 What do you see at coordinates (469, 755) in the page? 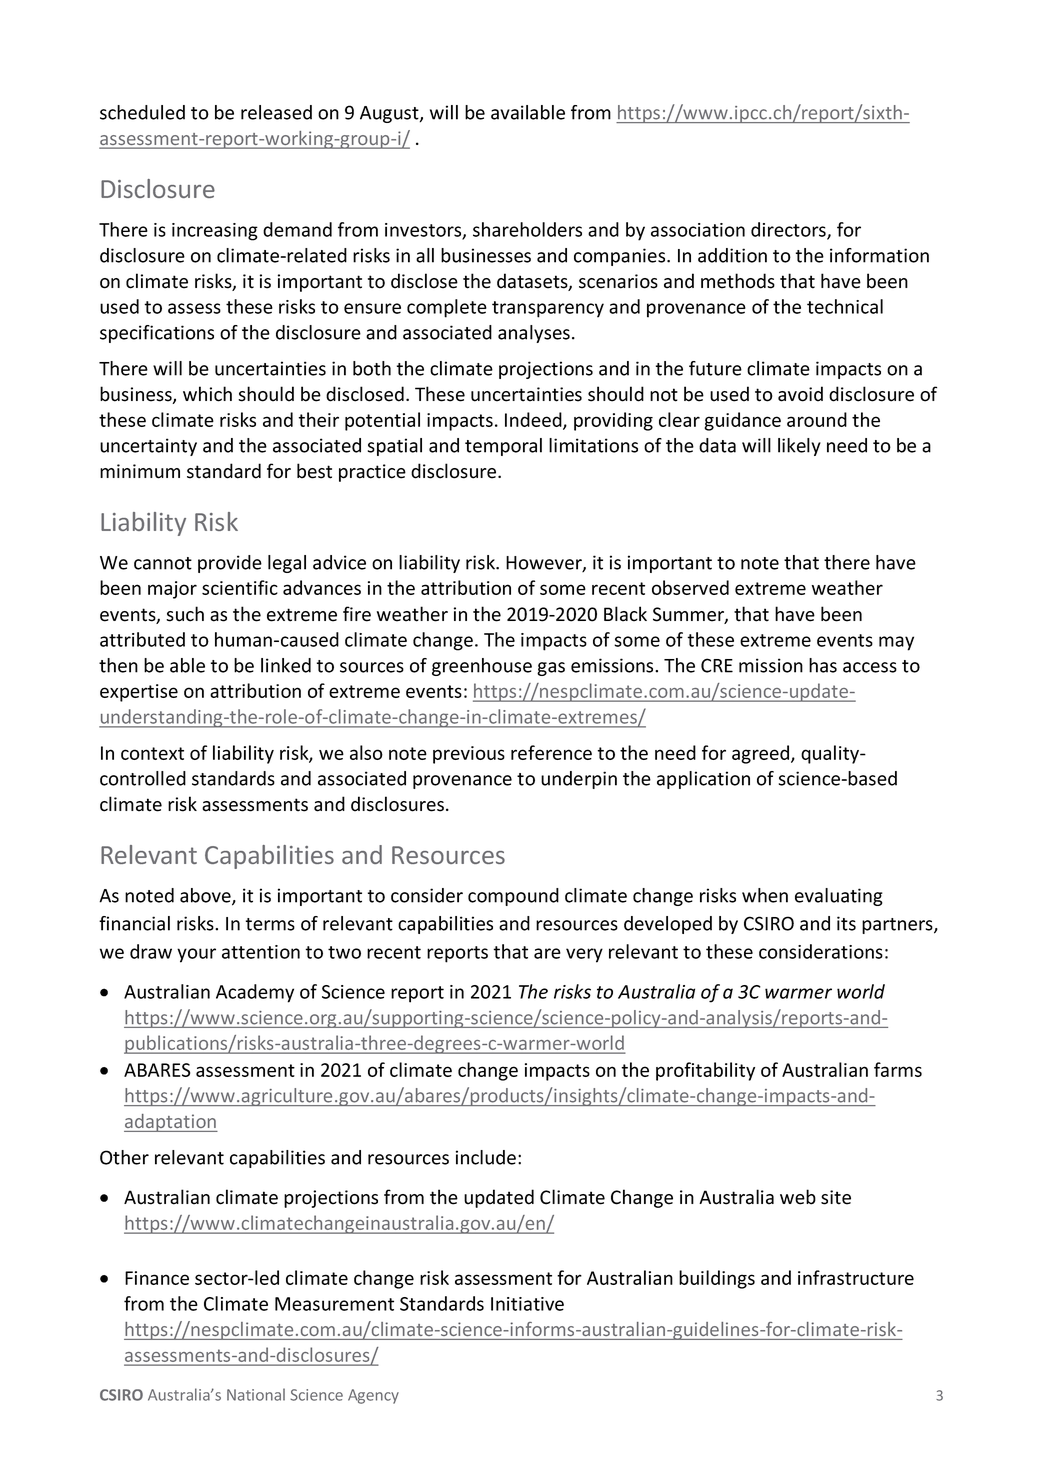
I see `previous` at bounding box center [469, 755].
